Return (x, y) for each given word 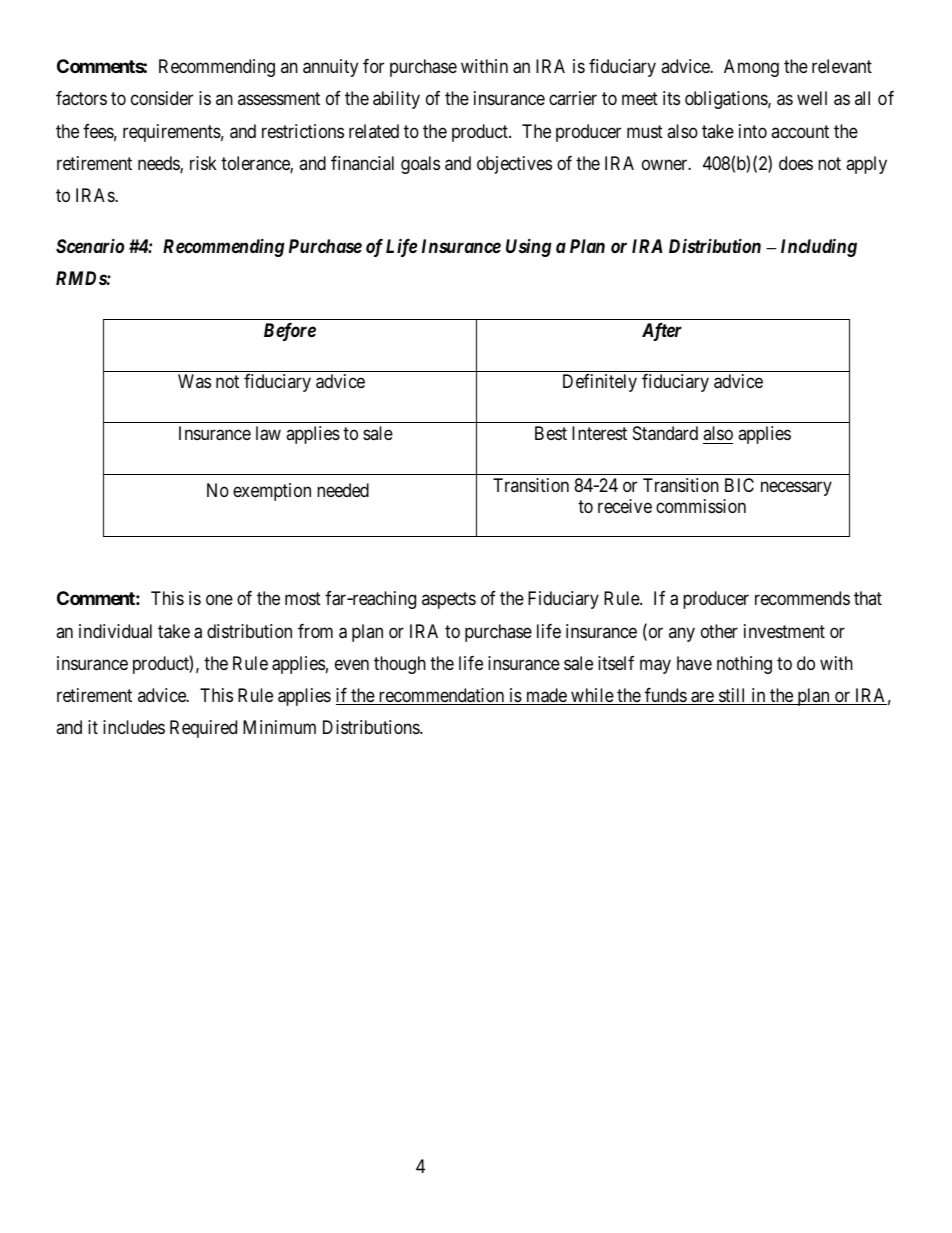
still (733, 696)
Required (203, 729)
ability (396, 100)
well (812, 98)
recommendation (441, 696)
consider (162, 98)
